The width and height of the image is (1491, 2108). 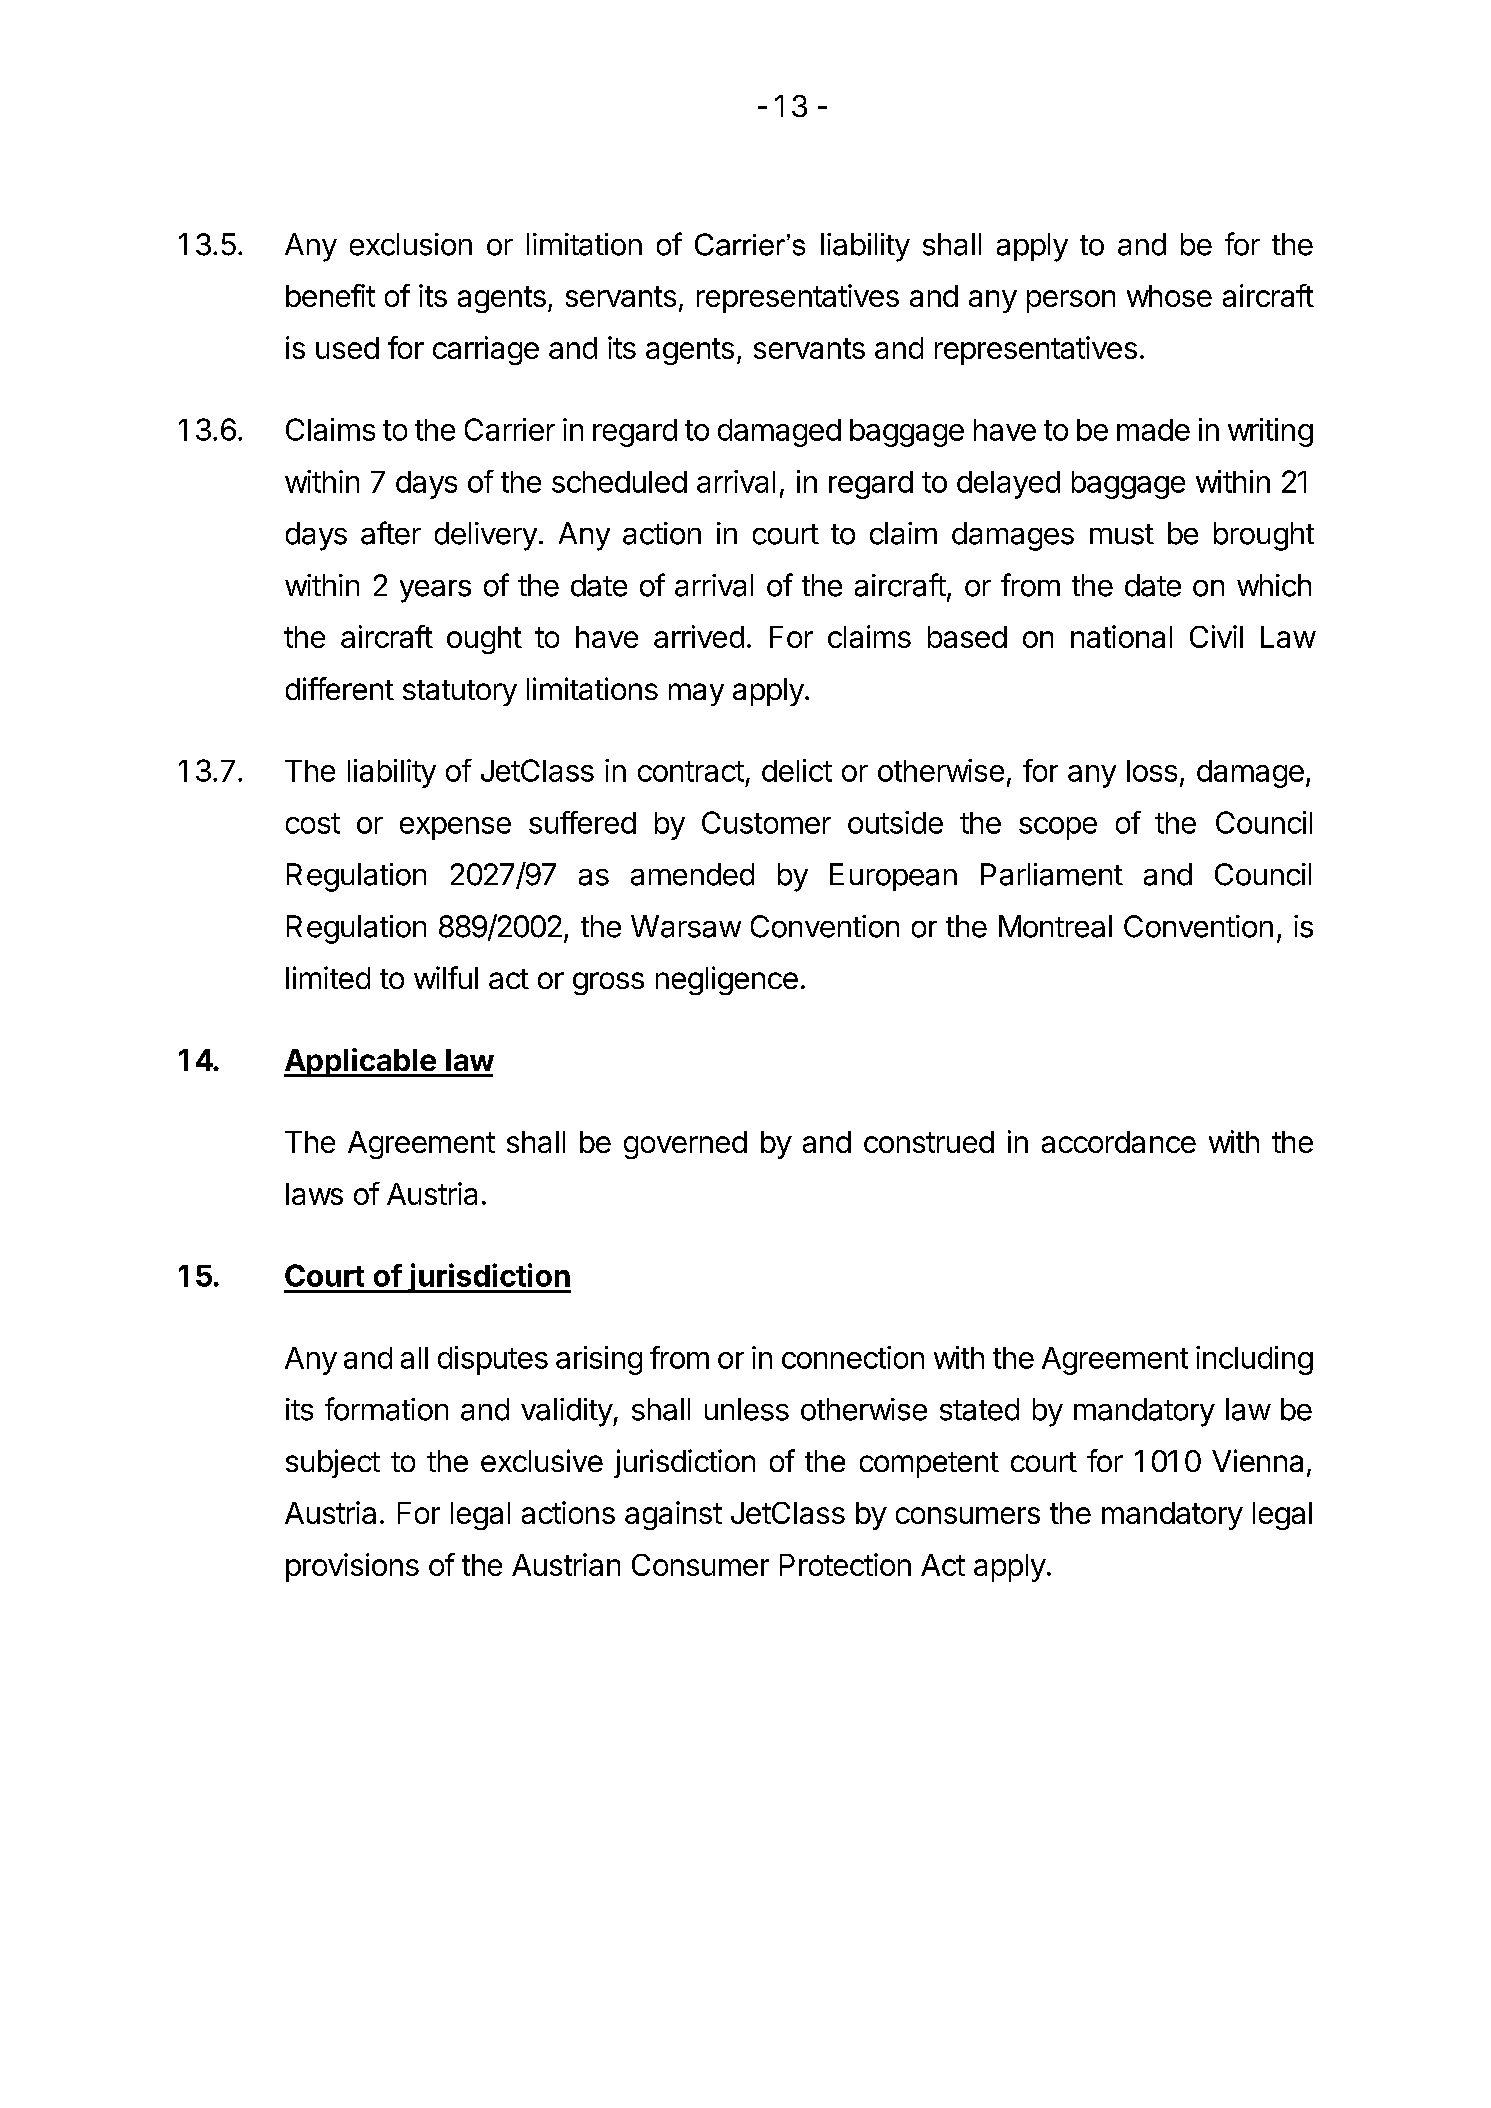 What do you see at coordinates (893, 877) in the image?
I see `European` at bounding box center [893, 877].
